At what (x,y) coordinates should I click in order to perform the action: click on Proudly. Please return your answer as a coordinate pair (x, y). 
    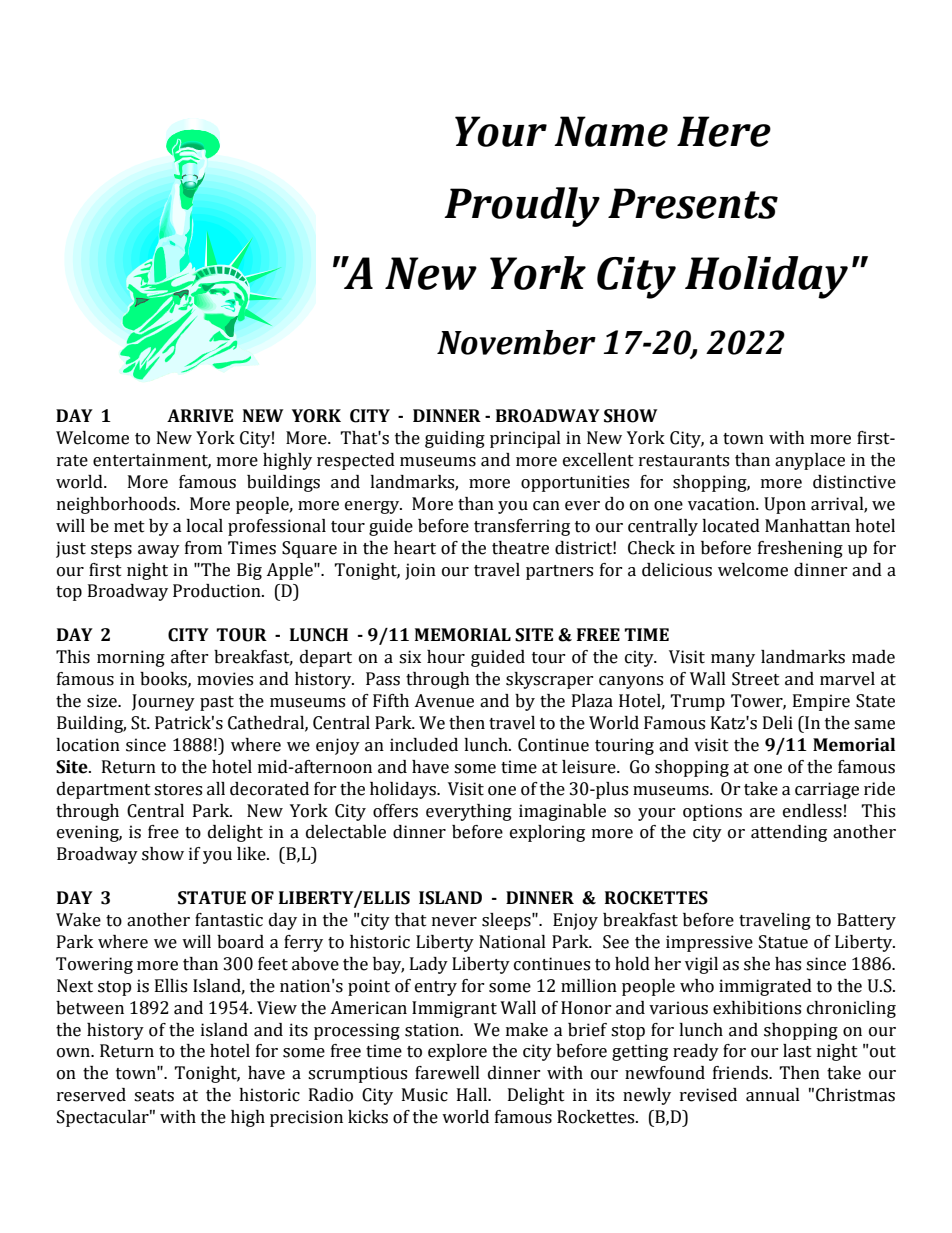
    Looking at the image, I should click on (522, 207).
